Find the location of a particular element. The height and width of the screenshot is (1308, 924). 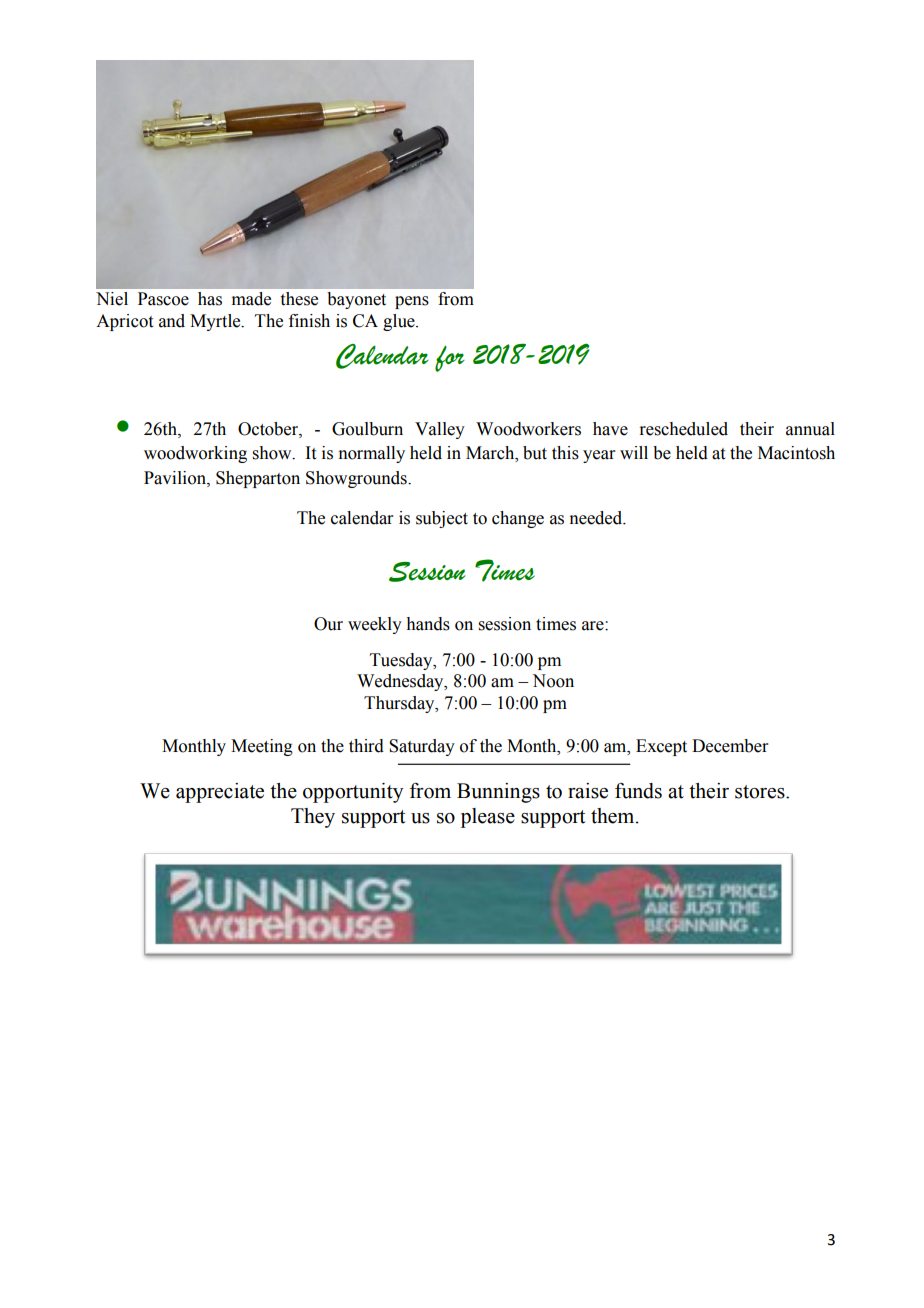

appreciate is located at coordinates (220, 793).
